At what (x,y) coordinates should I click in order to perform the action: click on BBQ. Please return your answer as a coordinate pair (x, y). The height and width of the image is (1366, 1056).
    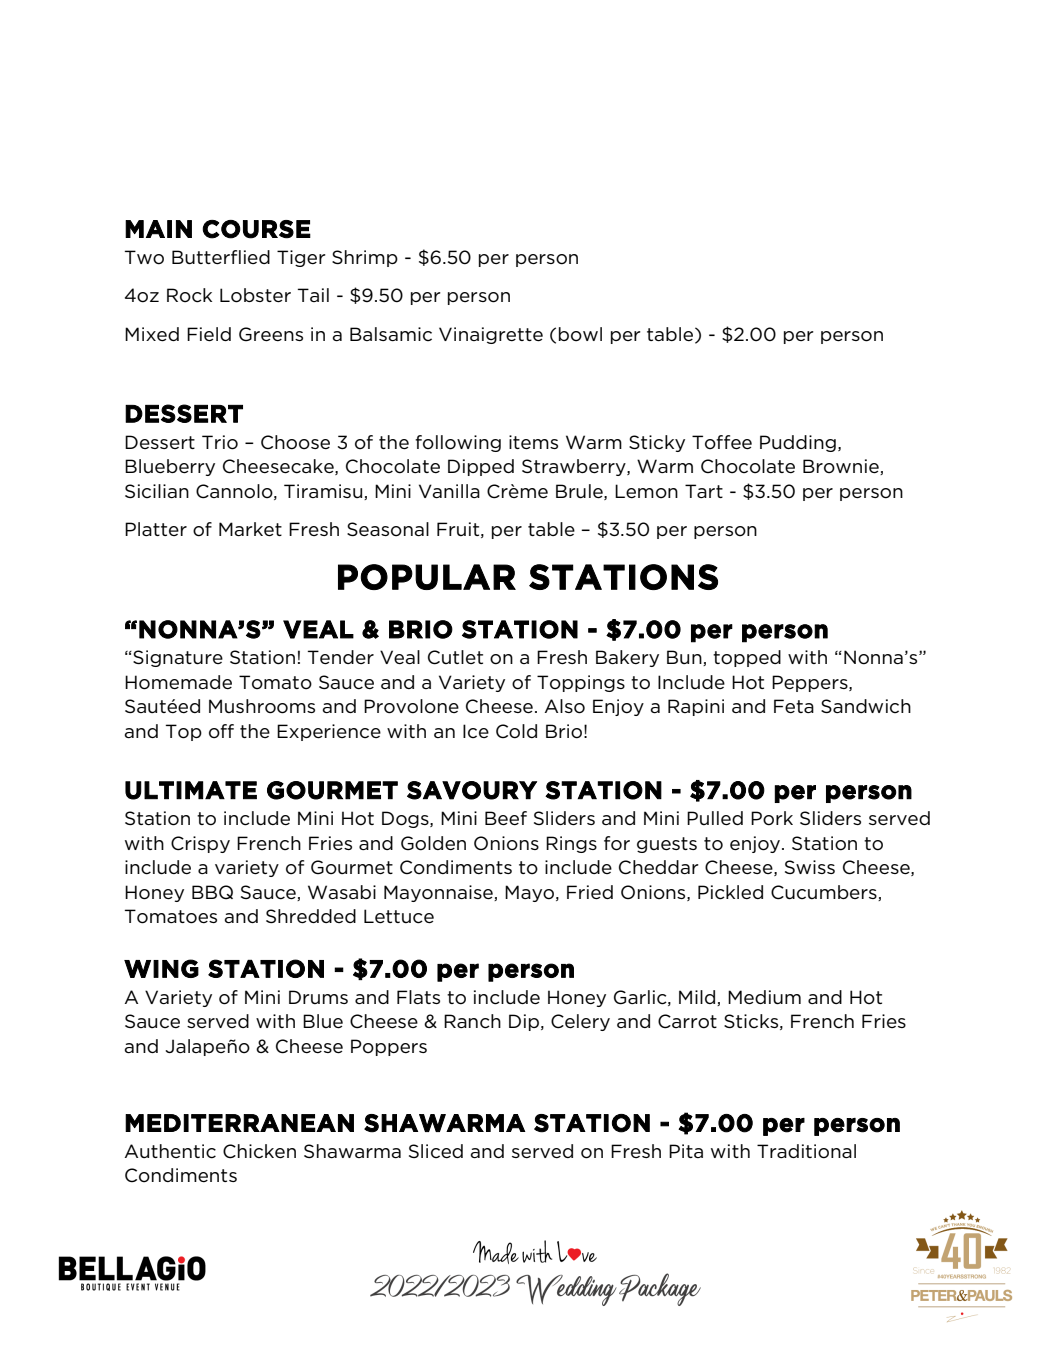
    Looking at the image, I should click on (212, 892).
